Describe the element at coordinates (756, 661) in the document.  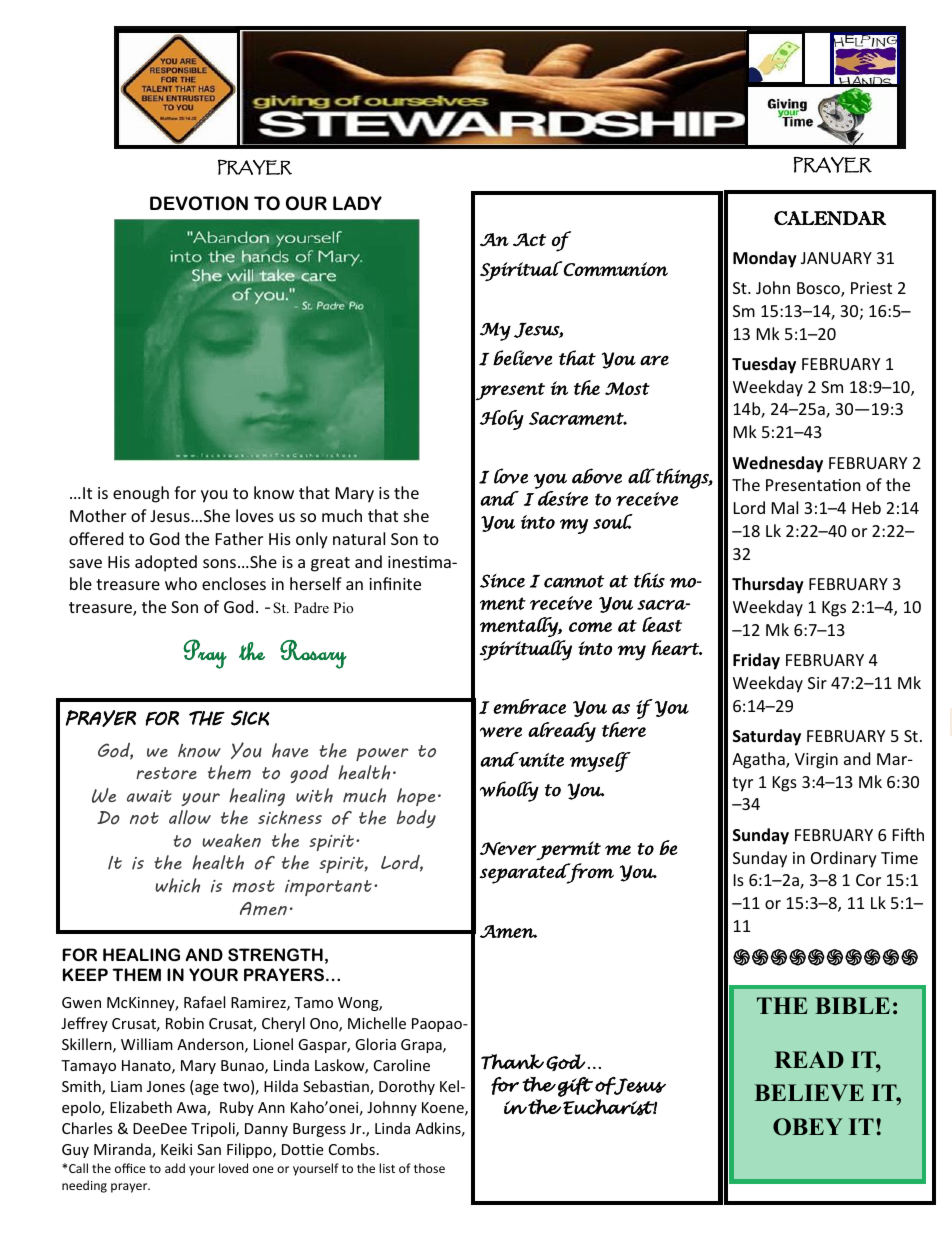
I see `Friday` at that location.
